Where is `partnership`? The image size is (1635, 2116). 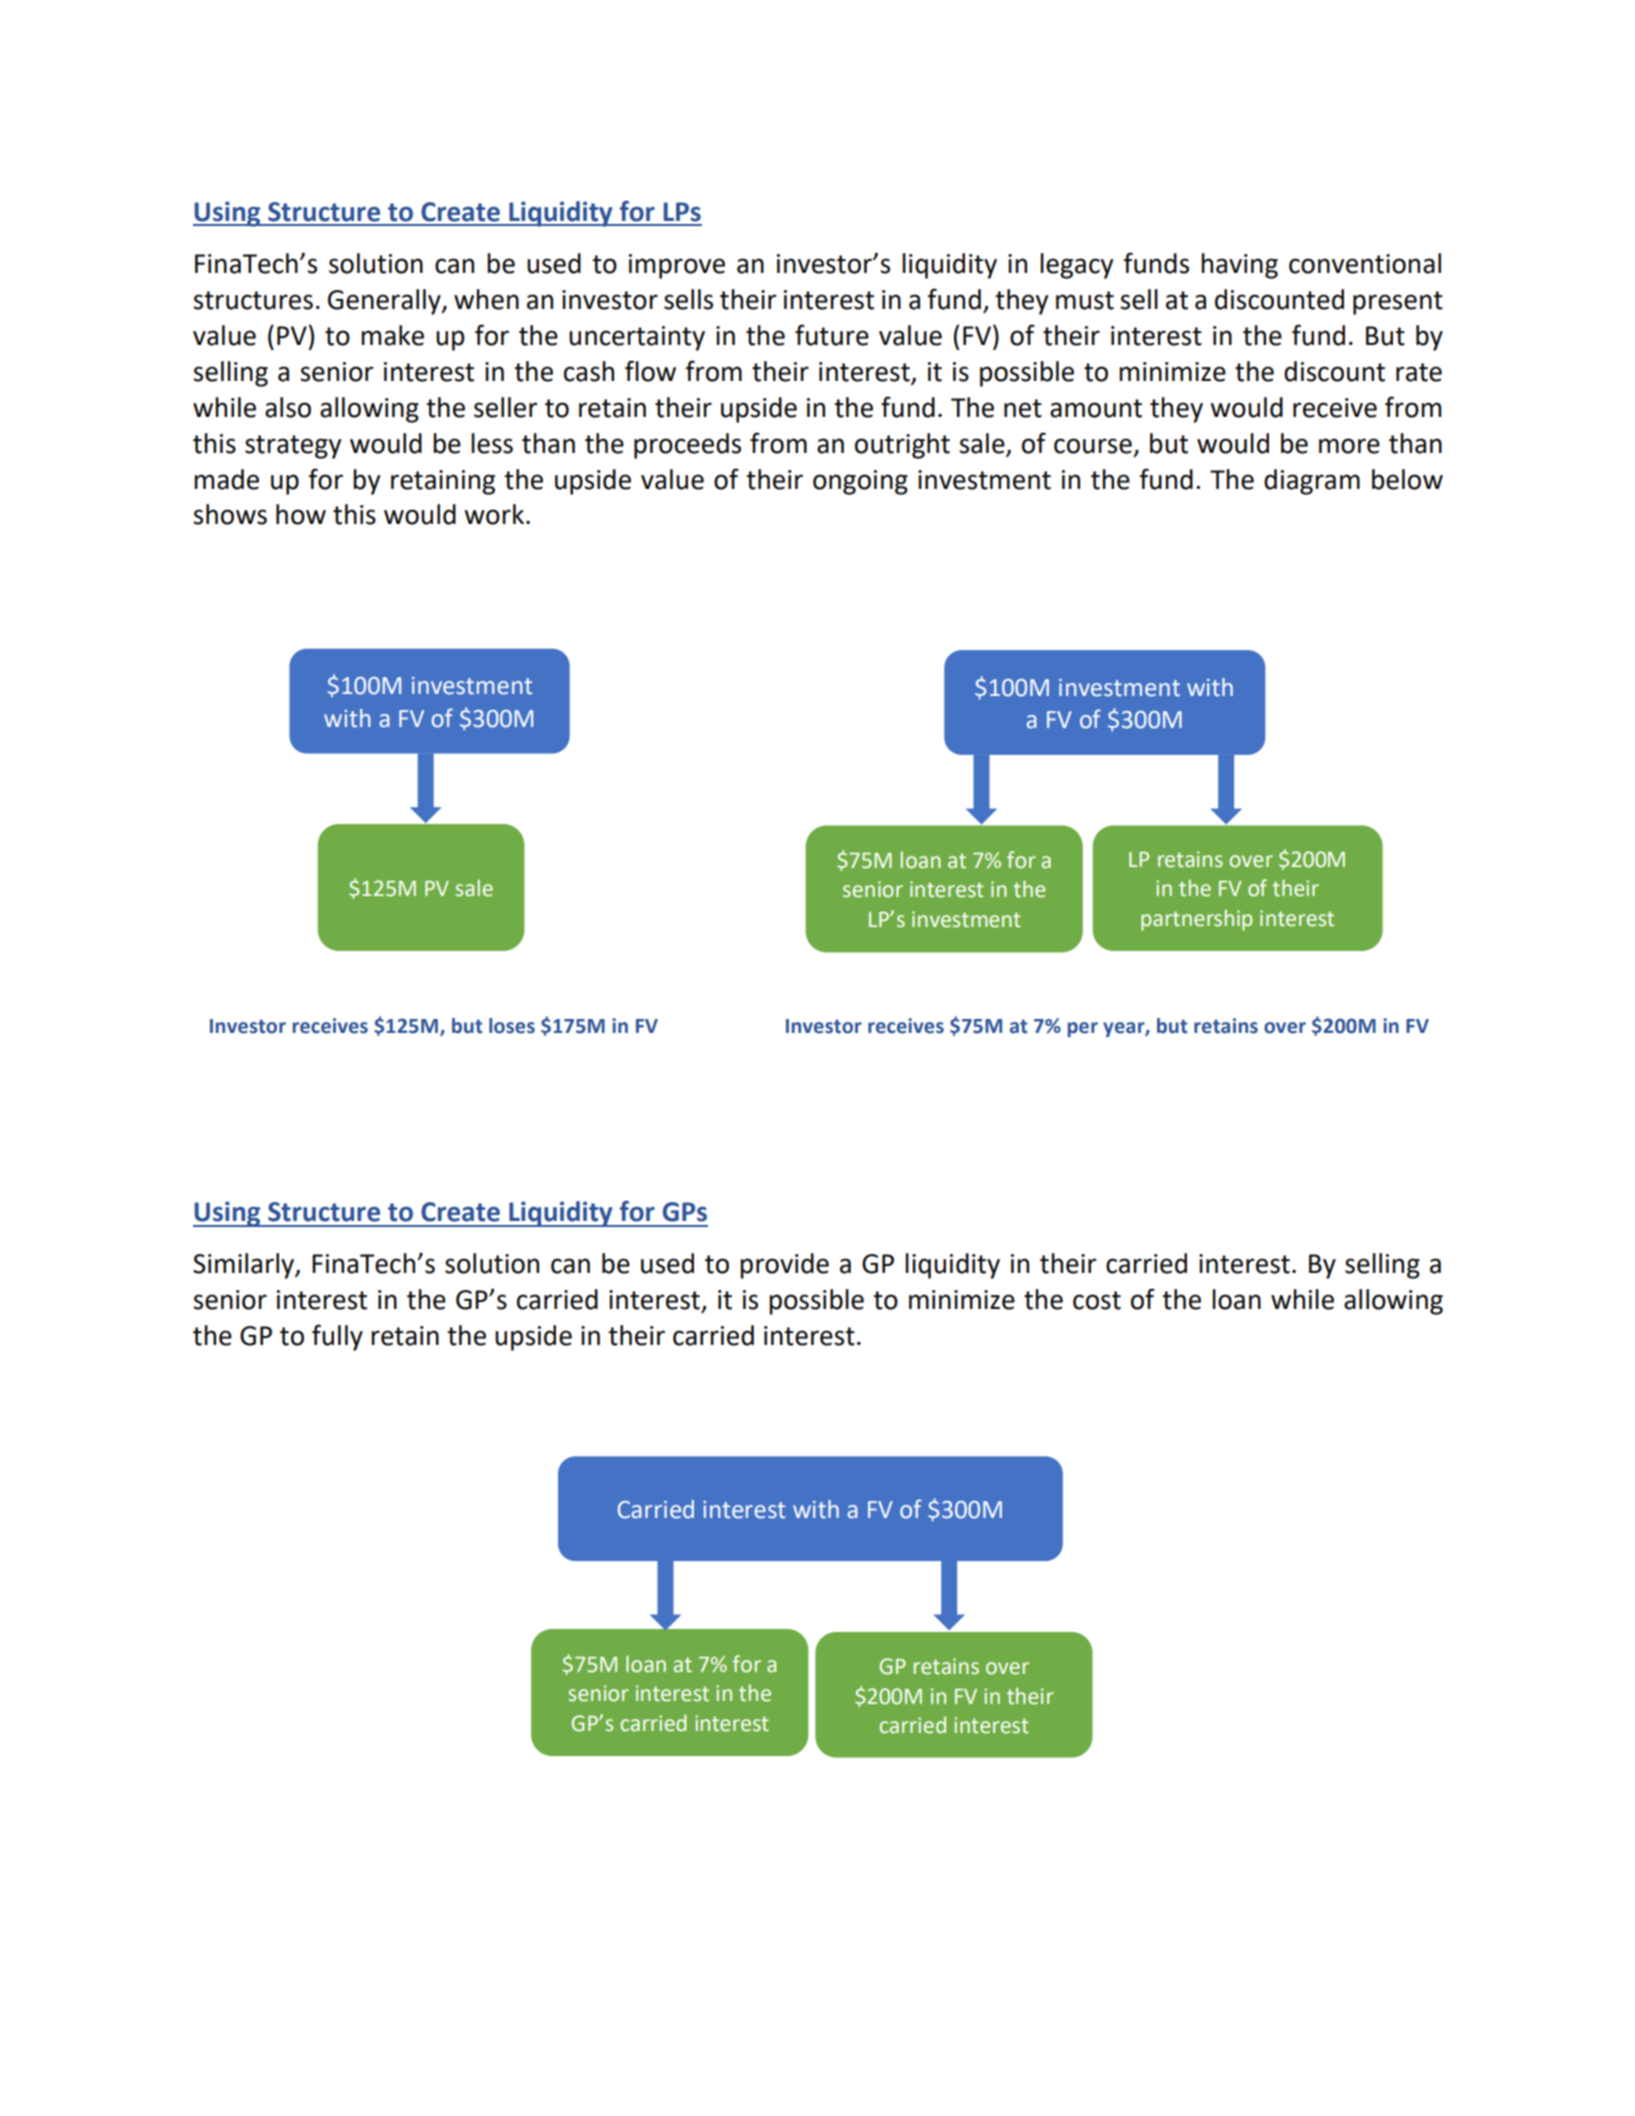
partnership is located at coordinates (1196, 920).
